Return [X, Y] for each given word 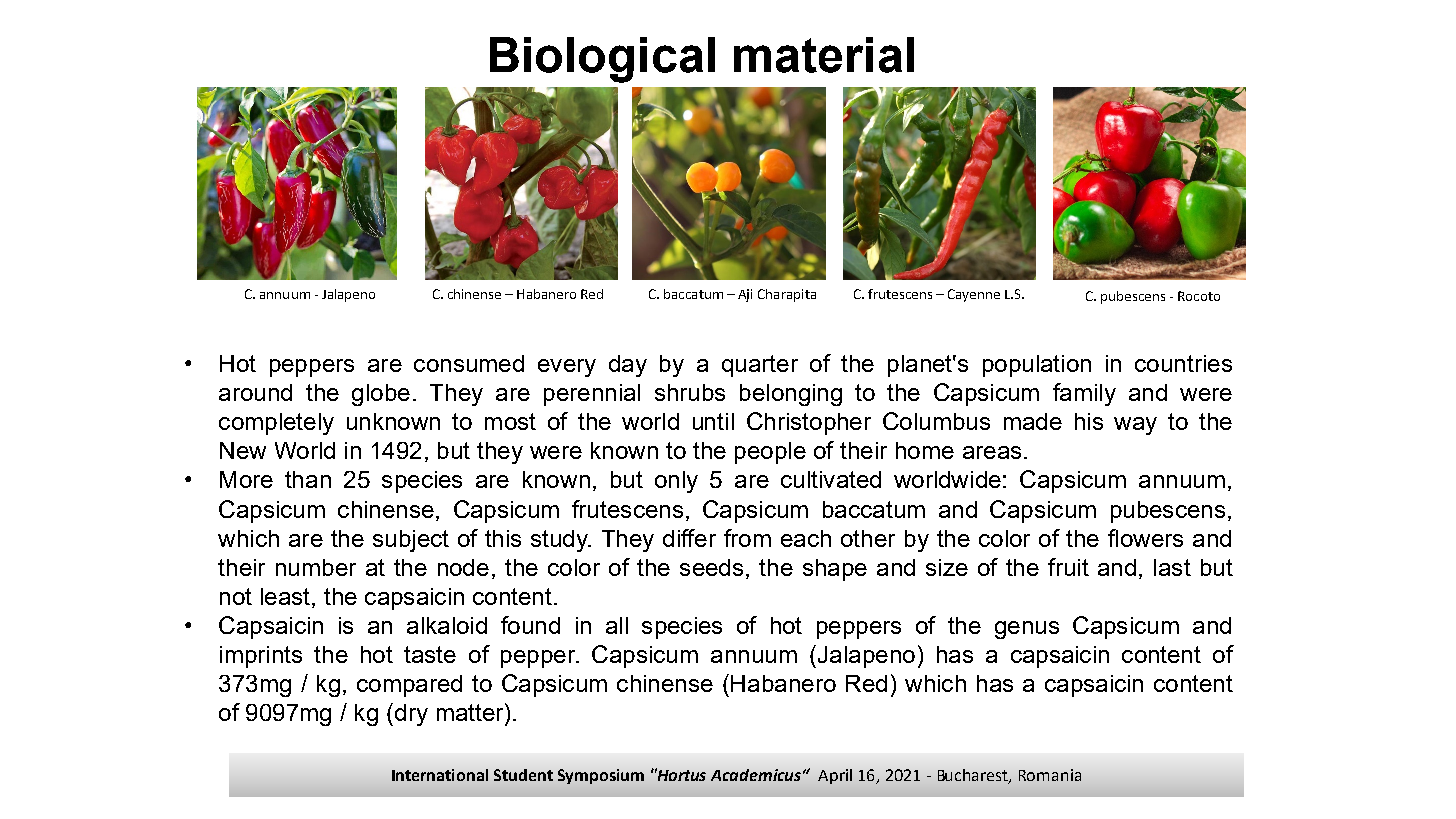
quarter [760, 366]
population [1037, 366]
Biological [602, 60]
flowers [1145, 538]
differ [689, 538]
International [440, 775]
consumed [469, 363]
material [824, 55]
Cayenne [974, 295]
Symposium [601, 776]
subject [411, 541]
